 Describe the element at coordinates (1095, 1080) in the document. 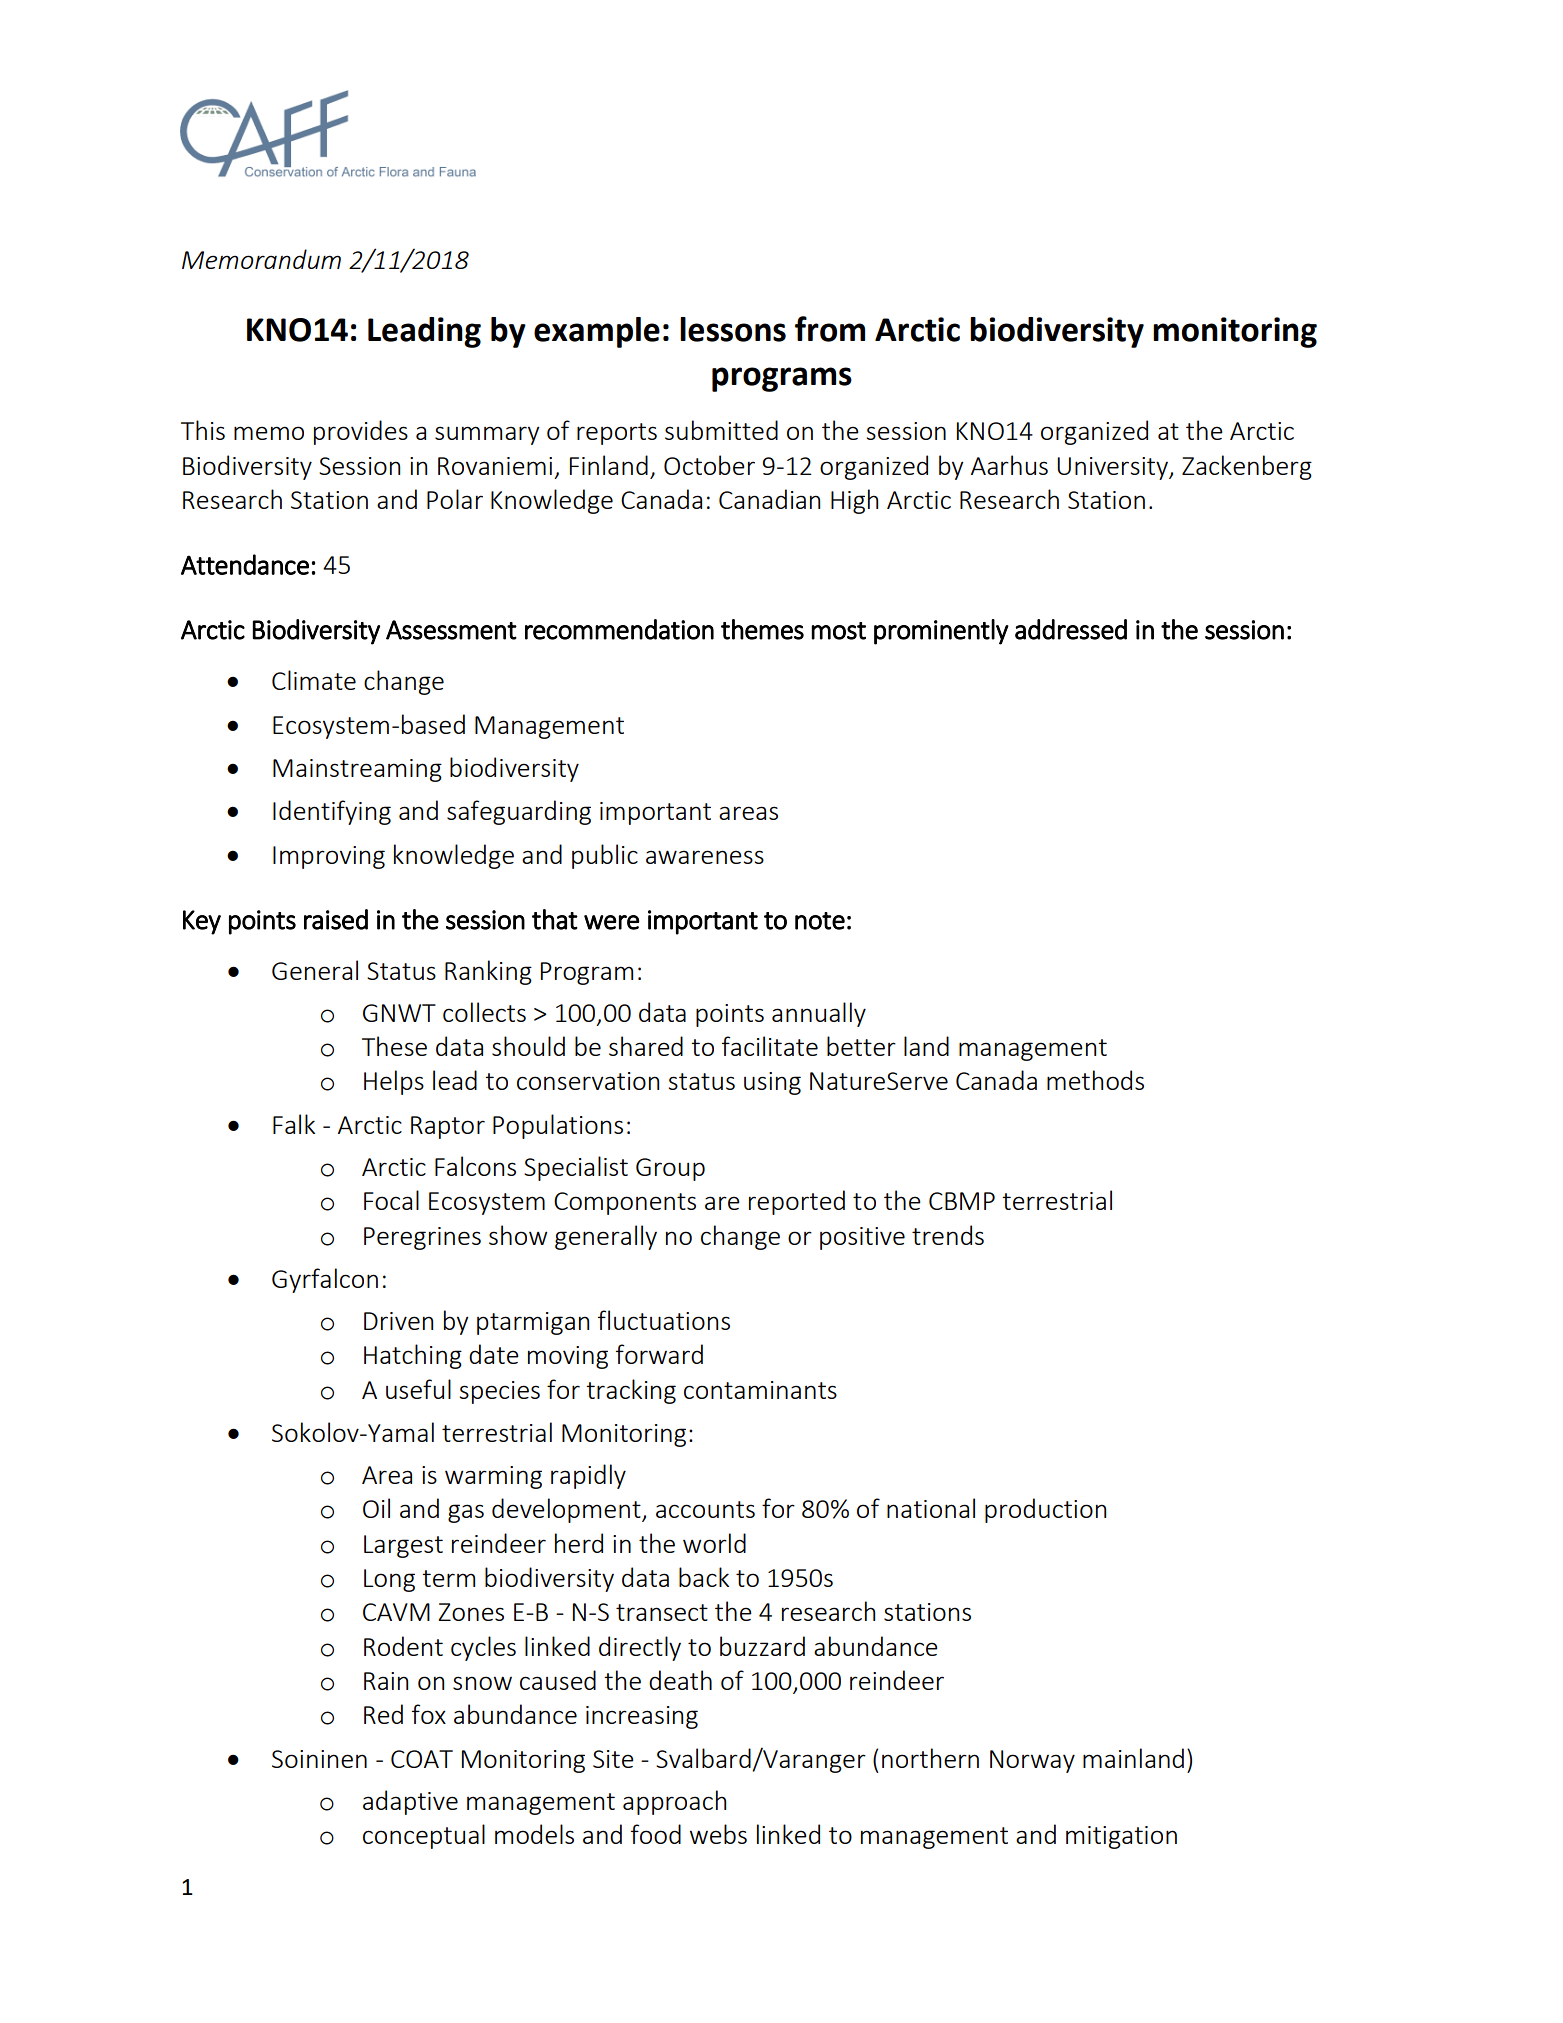

I see `methods` at that location.
